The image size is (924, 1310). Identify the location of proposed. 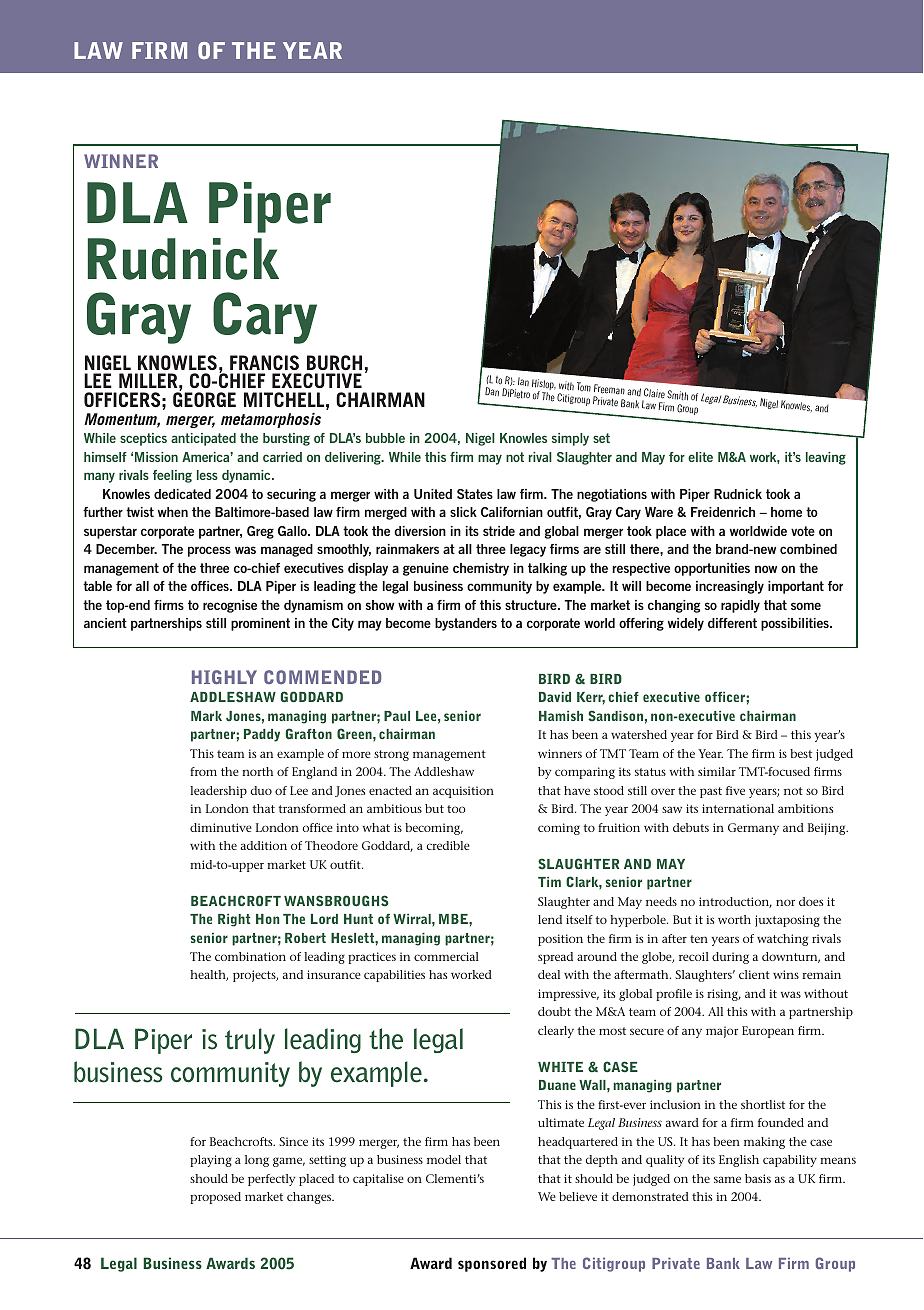
(215, 1198).
